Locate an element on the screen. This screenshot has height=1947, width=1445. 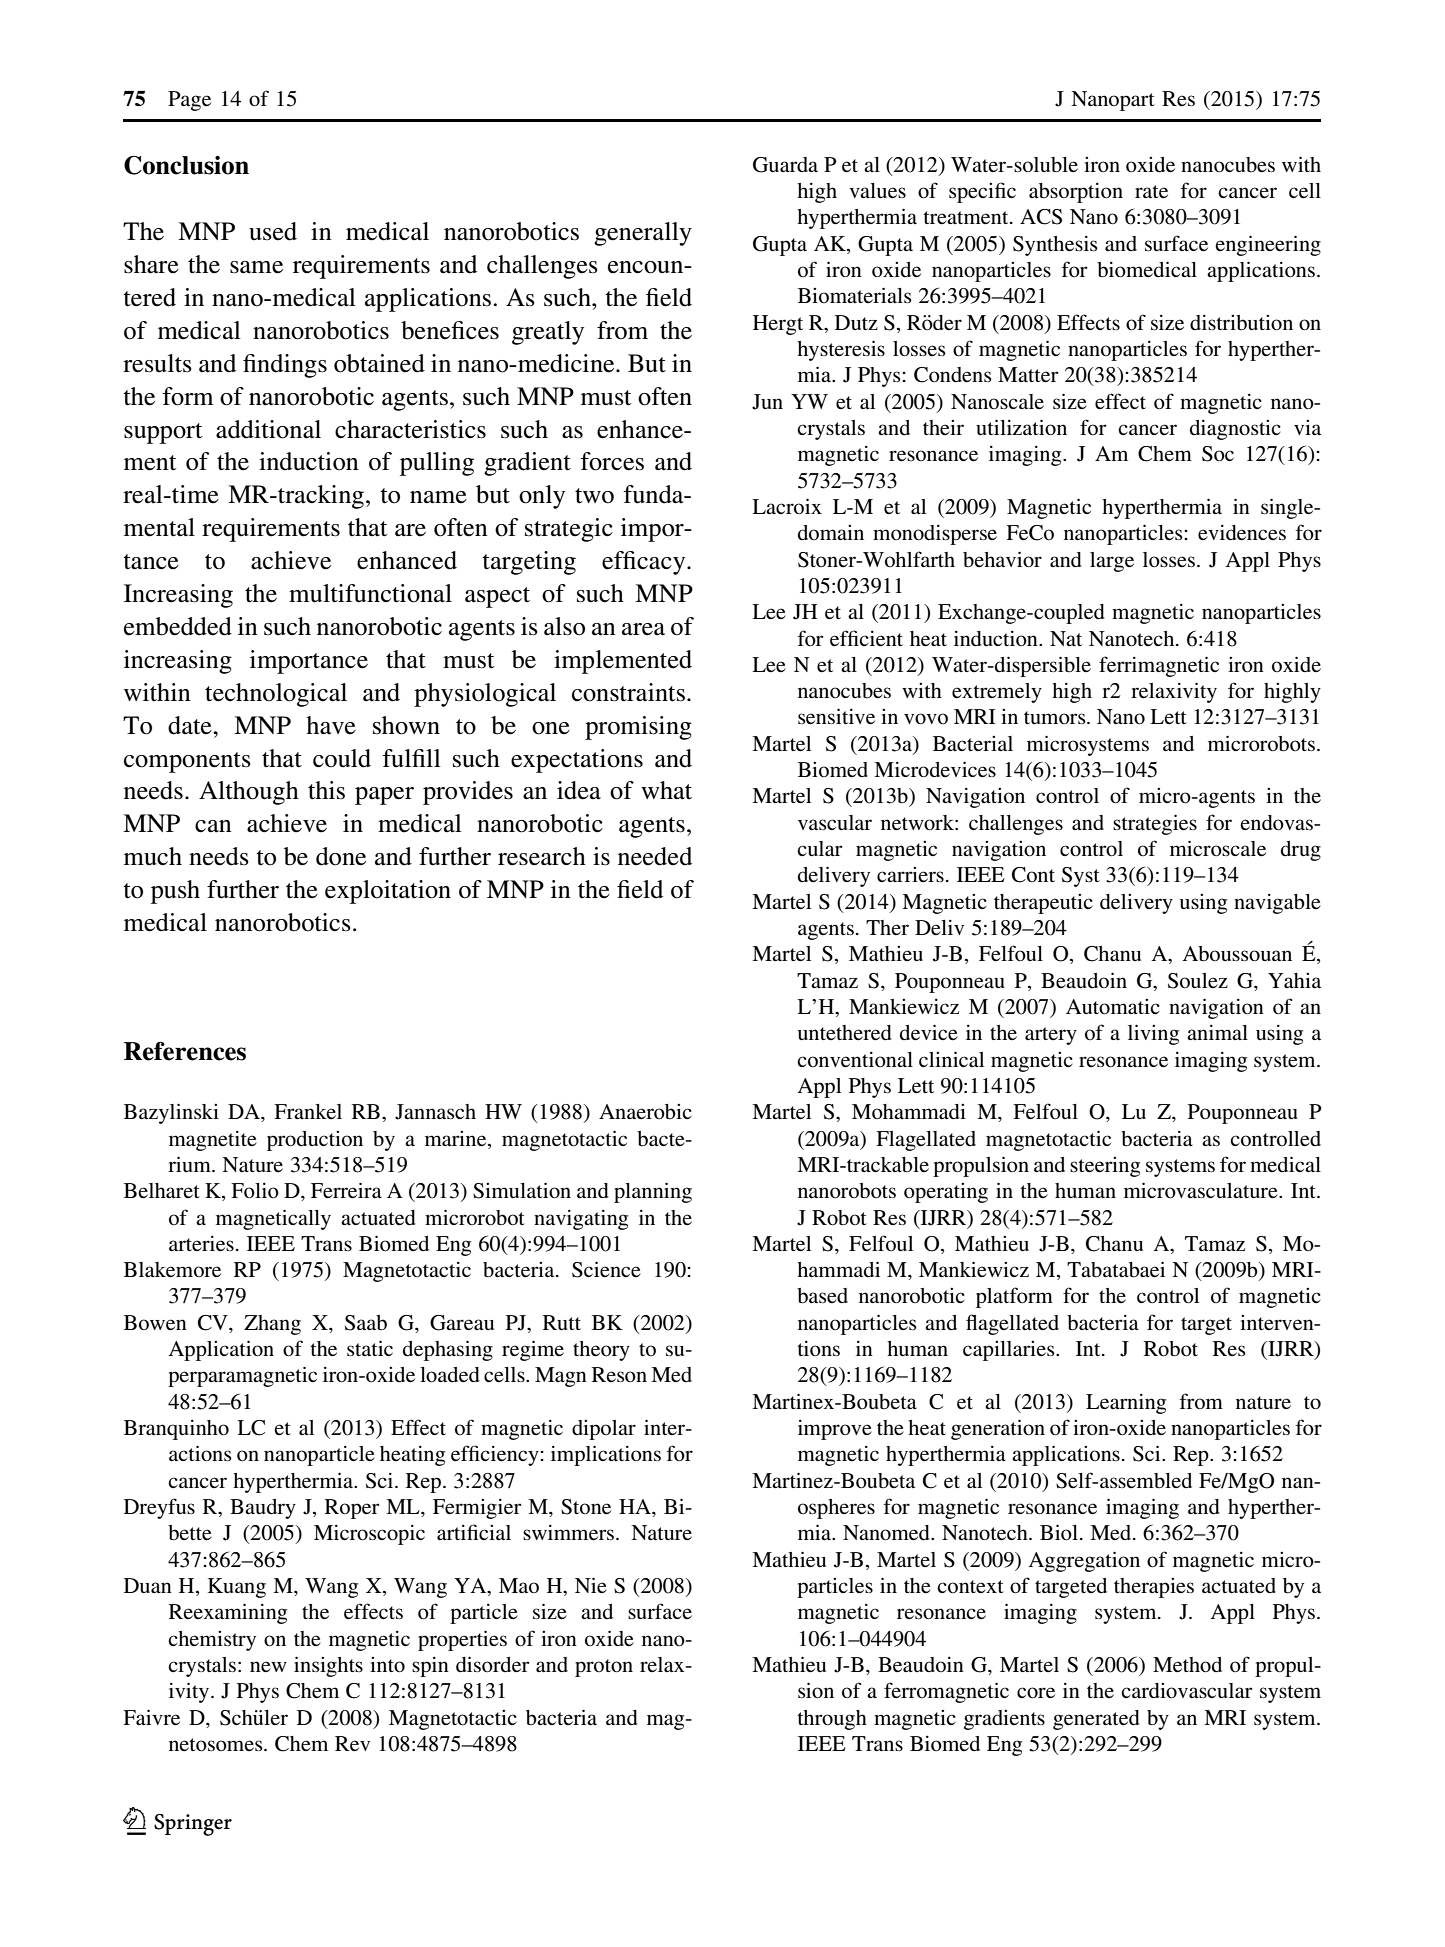
navigable is located at coordinates (1277, 904).
